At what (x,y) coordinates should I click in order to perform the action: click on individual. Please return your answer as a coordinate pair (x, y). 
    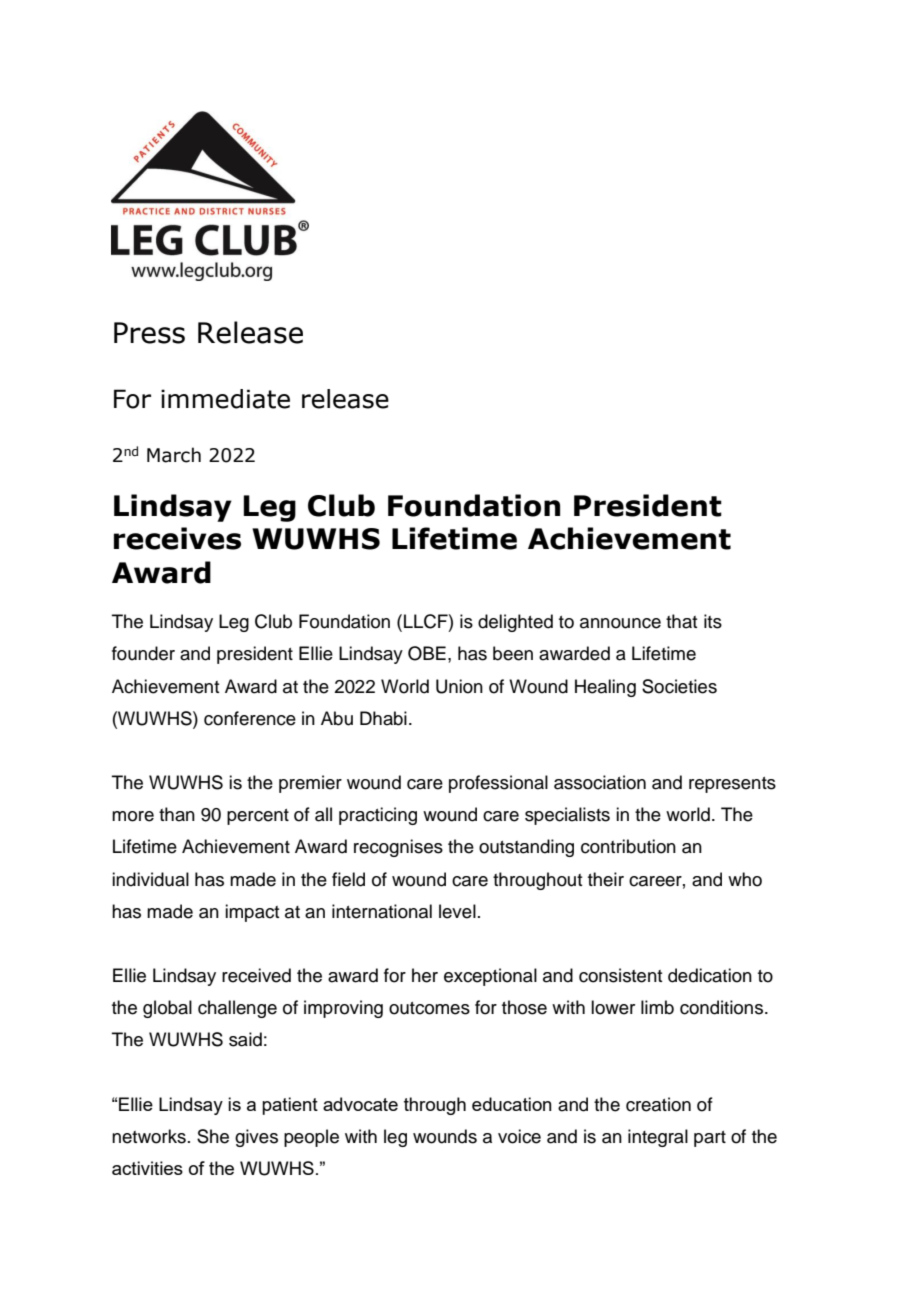
    Looking at the image, I should click on (150, 879).
